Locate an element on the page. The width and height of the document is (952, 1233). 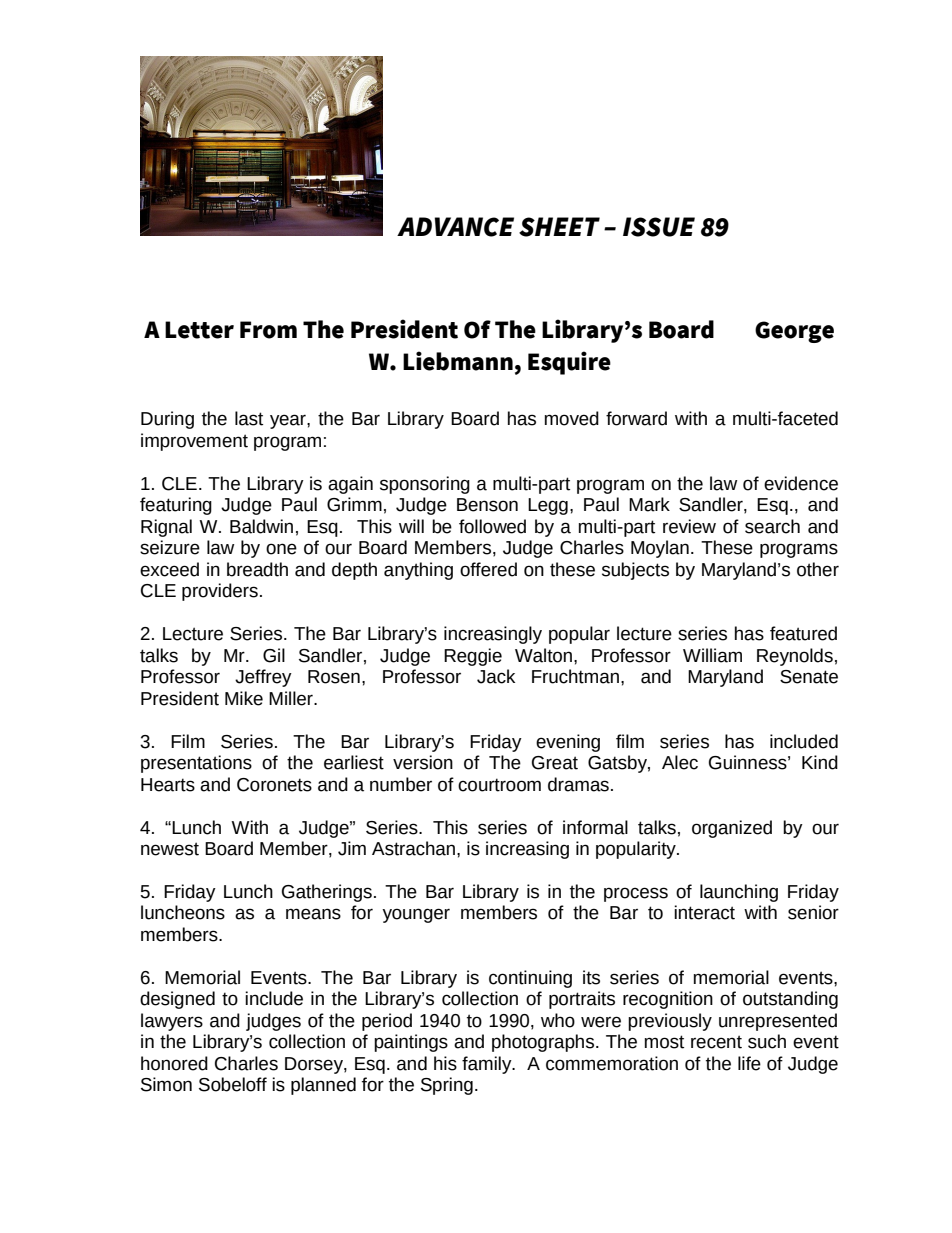
Baldwin is located at coordinates (261, 526).
